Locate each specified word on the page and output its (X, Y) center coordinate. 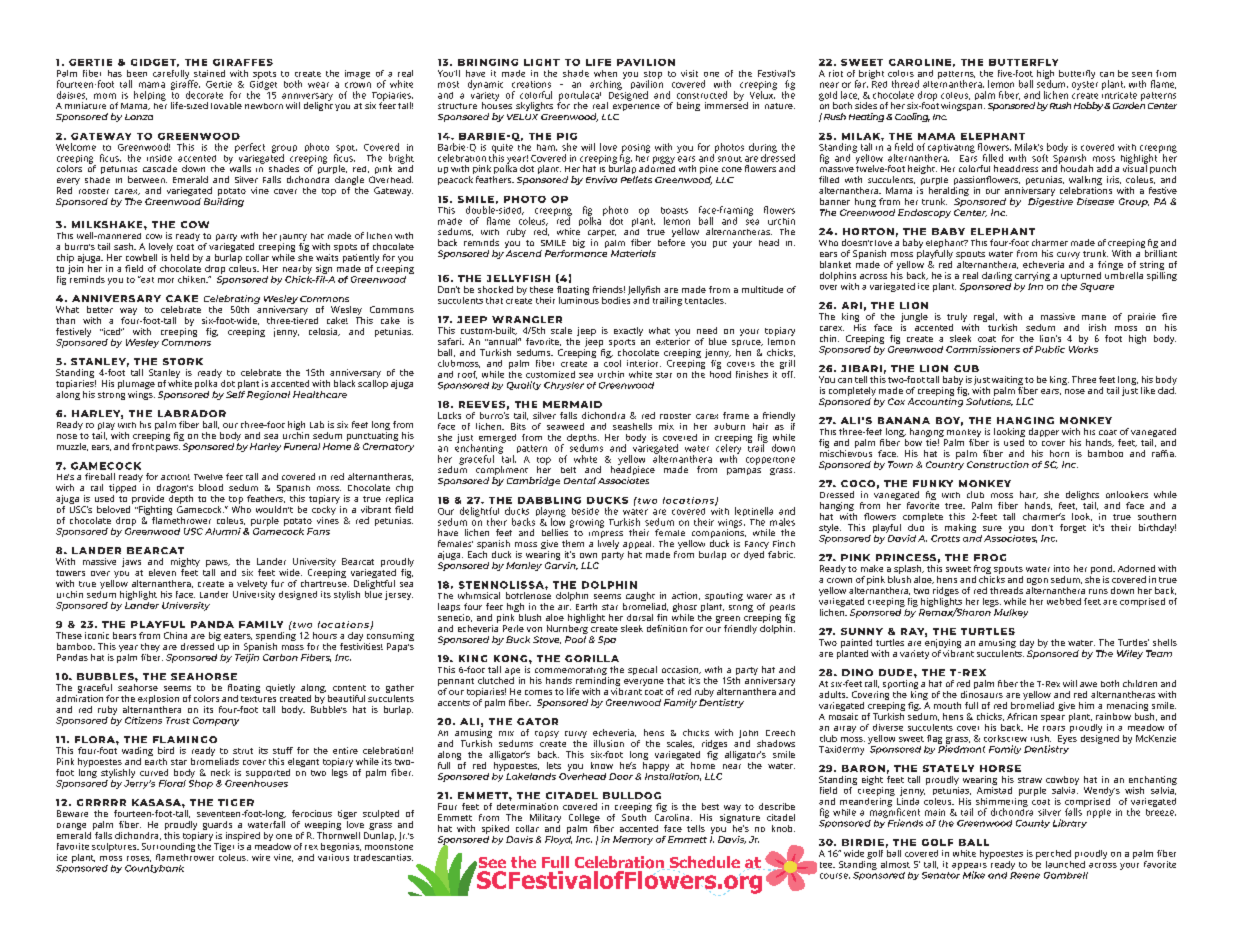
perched (1053, 854)
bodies (616, 299)
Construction (998, 464)
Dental (580, 480)
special (642, 670)
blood (211, 487)
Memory (633, 840)
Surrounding (168, 846)
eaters (238, 636)
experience (636, 105)
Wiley (1130, 654)
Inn (1035, 286)
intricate (1119, 94)
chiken (193, 279)
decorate (204, 95)
